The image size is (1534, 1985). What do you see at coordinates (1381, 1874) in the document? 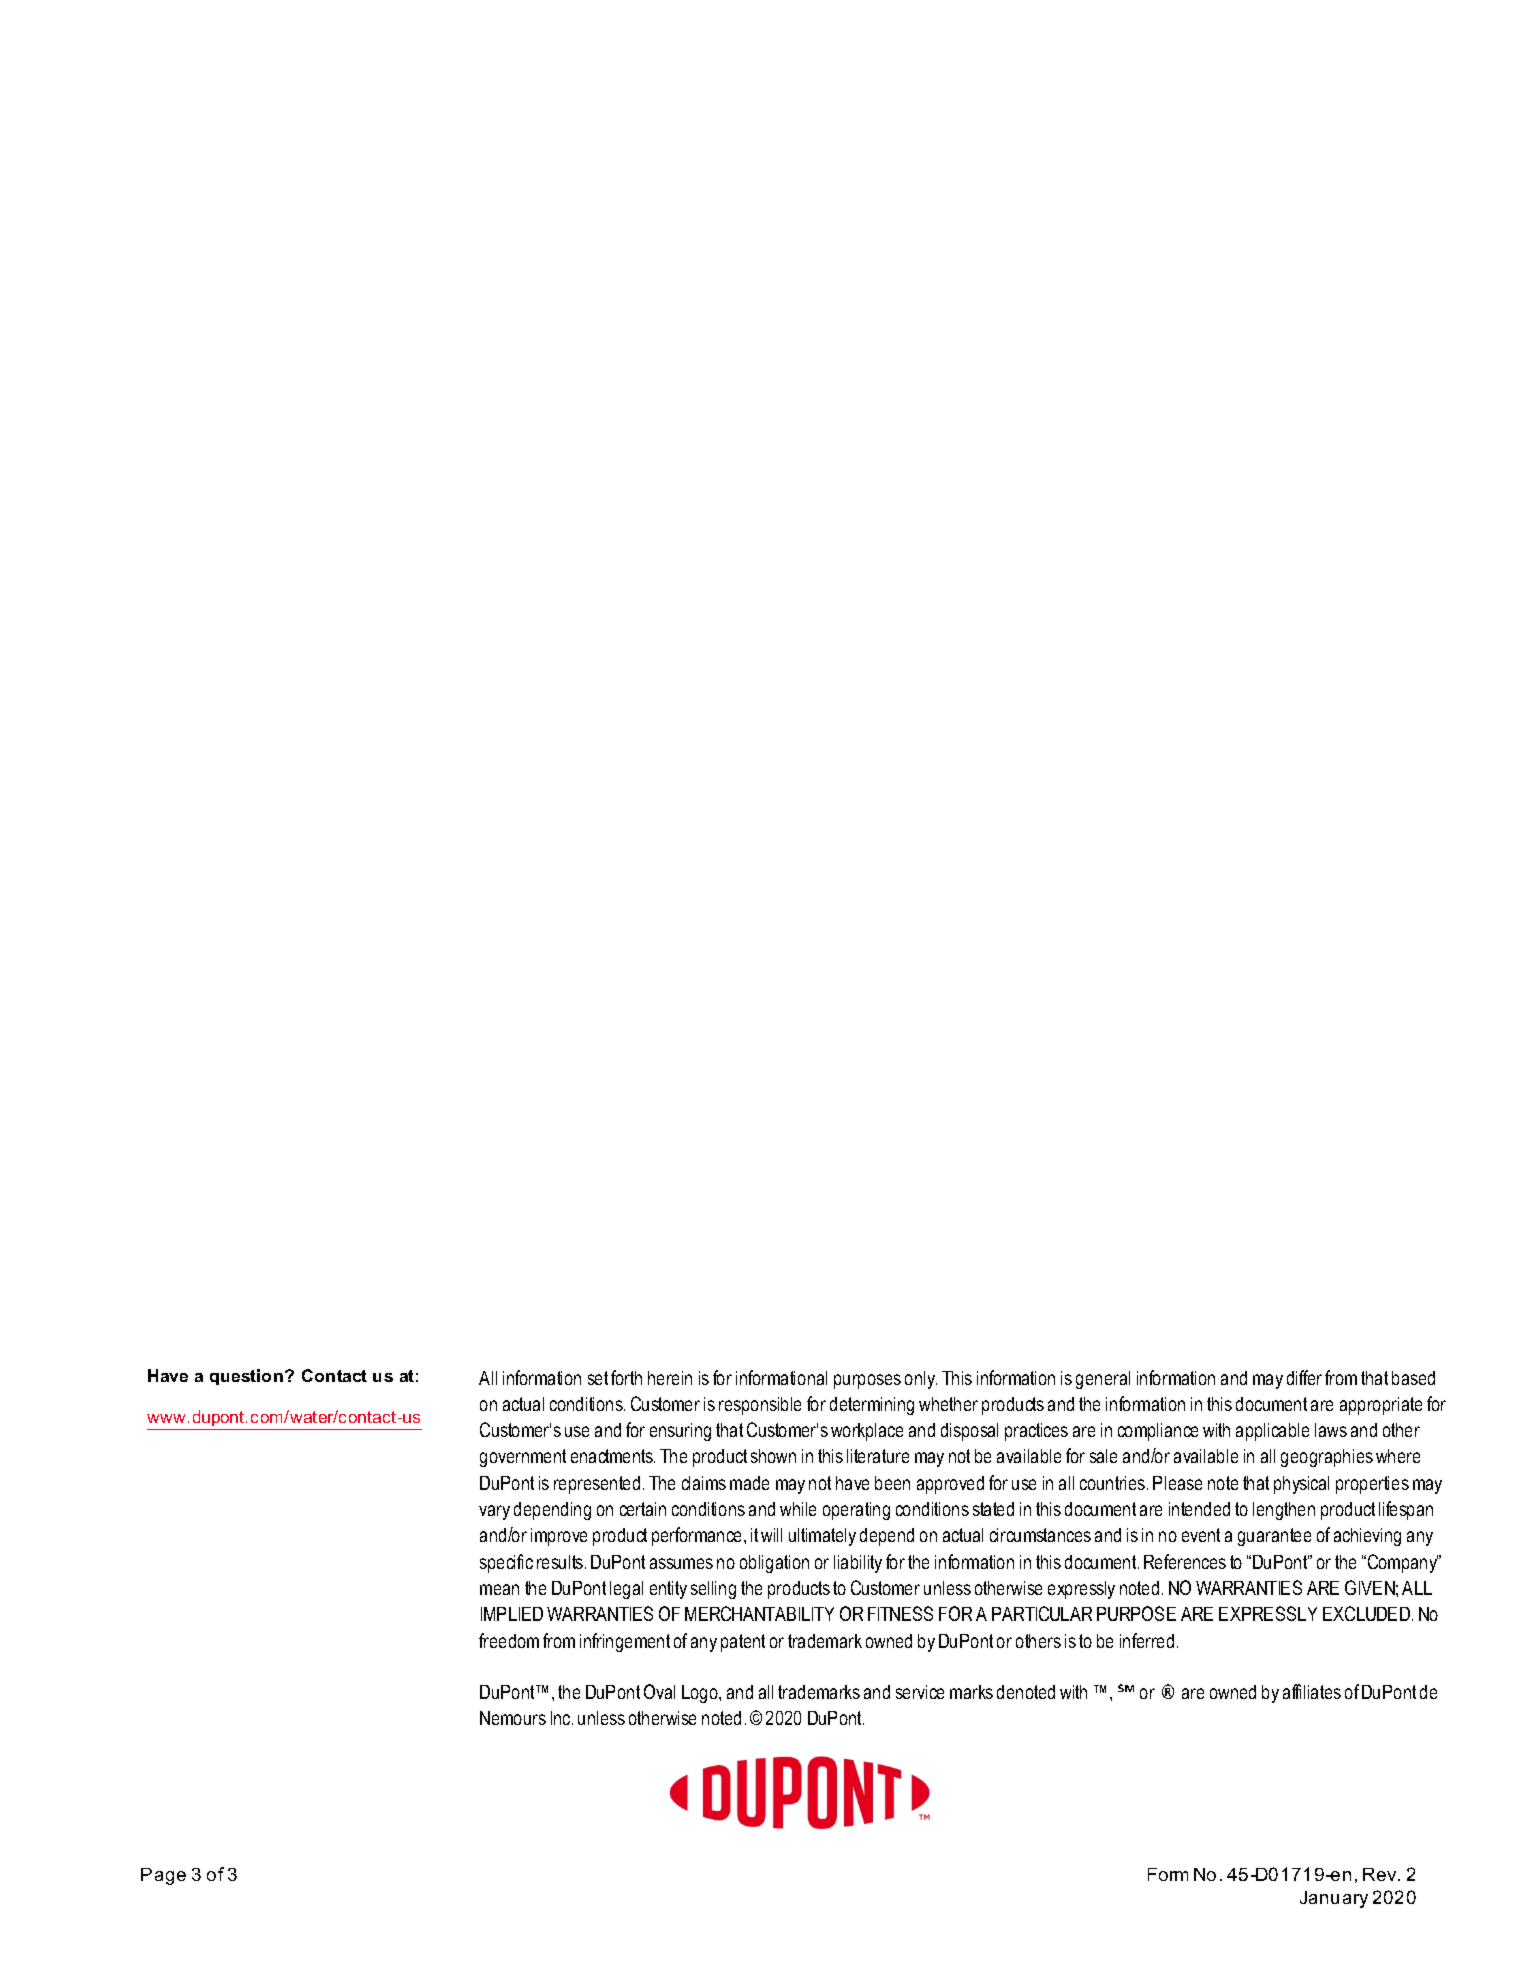
I see `Rev` at bounding box center [1381, 1874].
